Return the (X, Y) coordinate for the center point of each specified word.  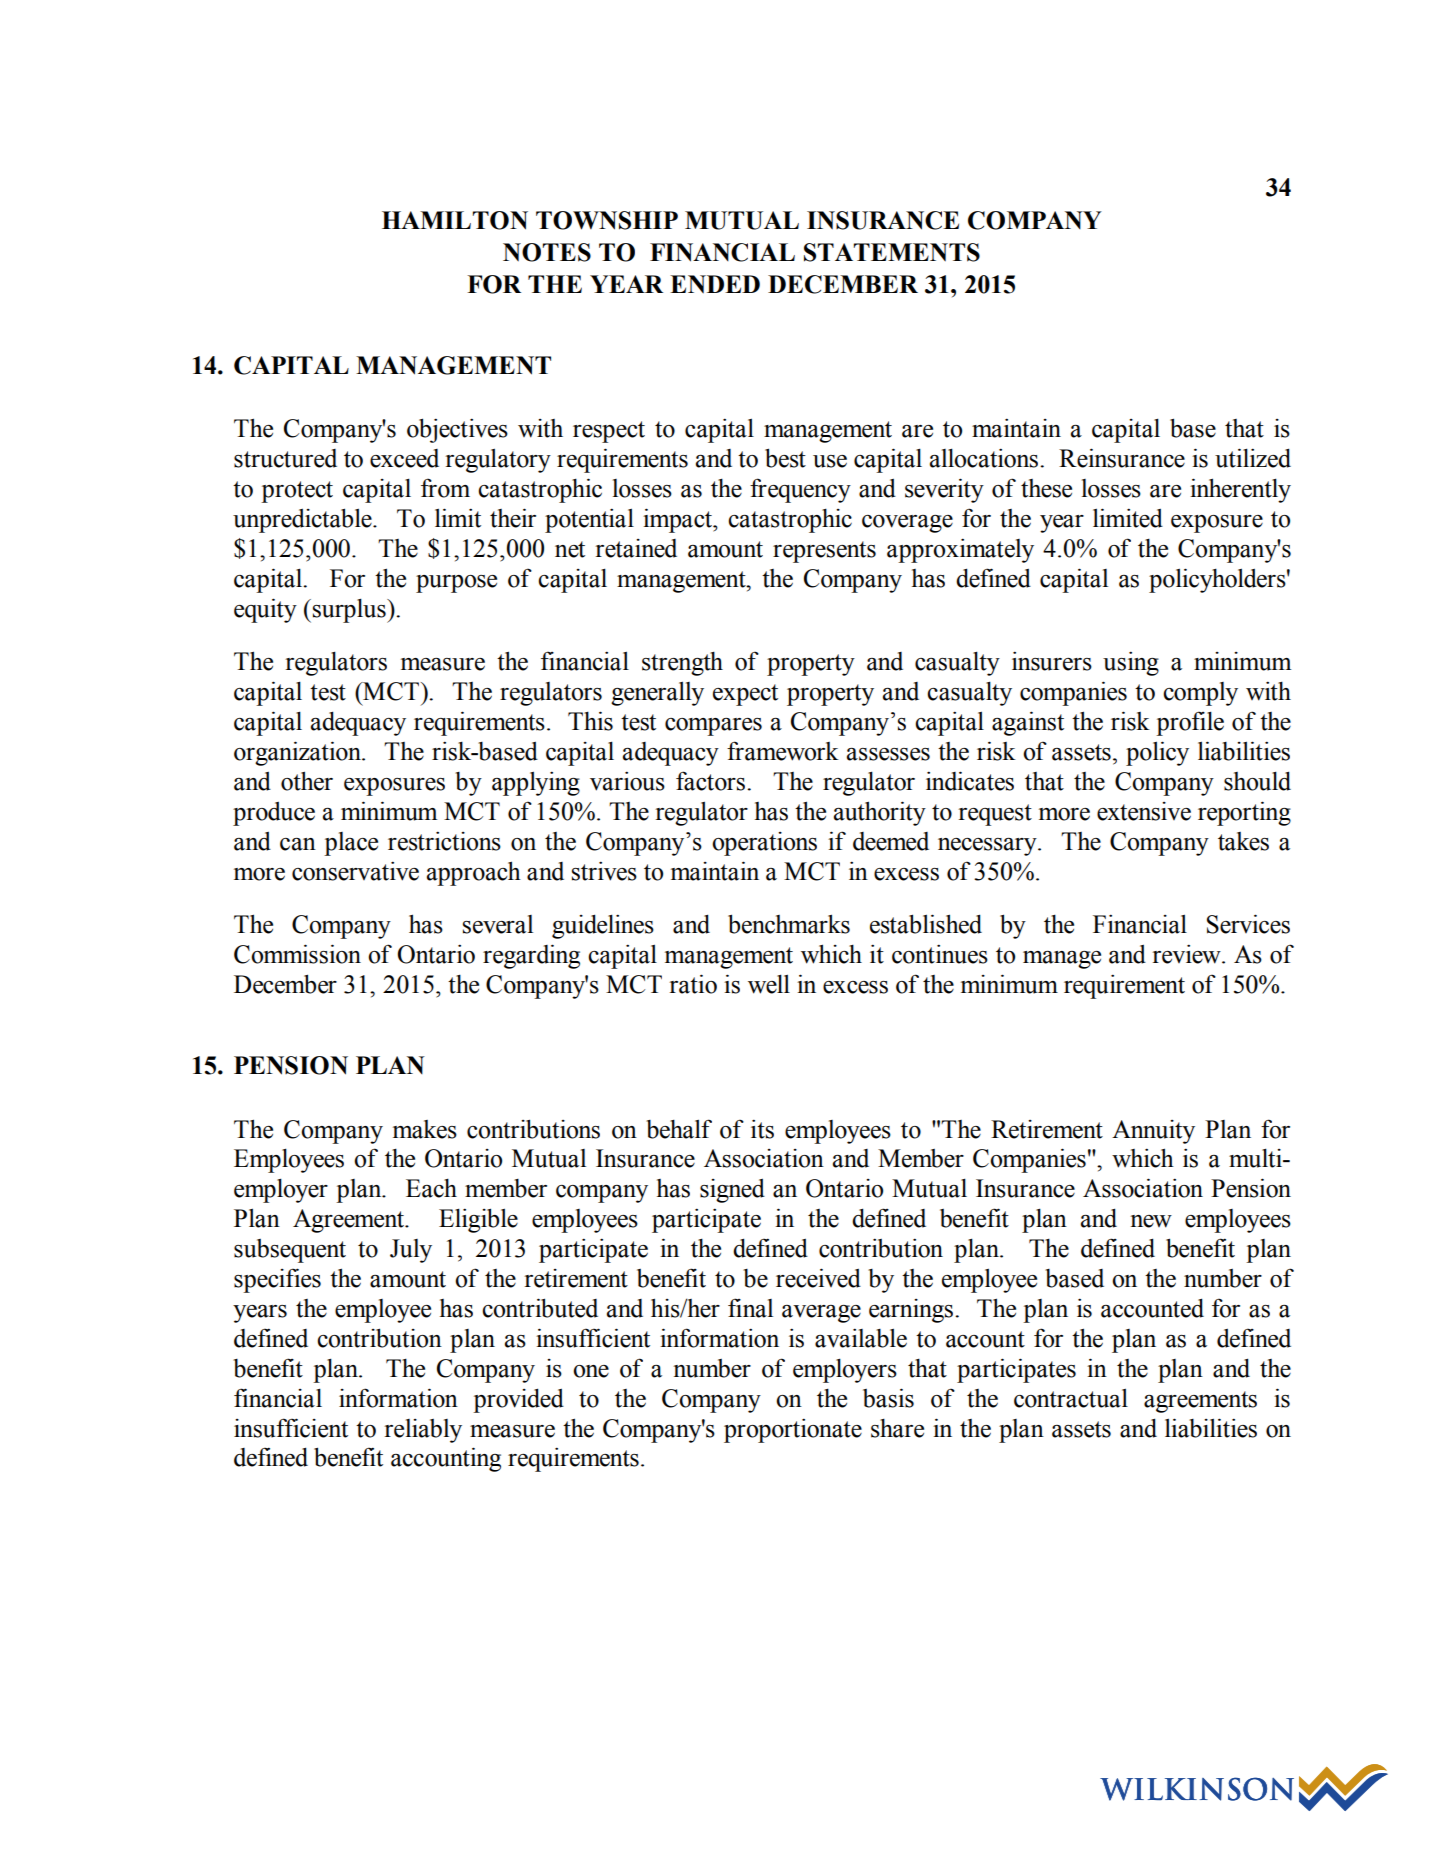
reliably (423, 1431)
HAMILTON (455, 220)
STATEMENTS (892, 252)
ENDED (715, 284)
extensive (1144, 811)
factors (712, 781)
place (351, 844)
